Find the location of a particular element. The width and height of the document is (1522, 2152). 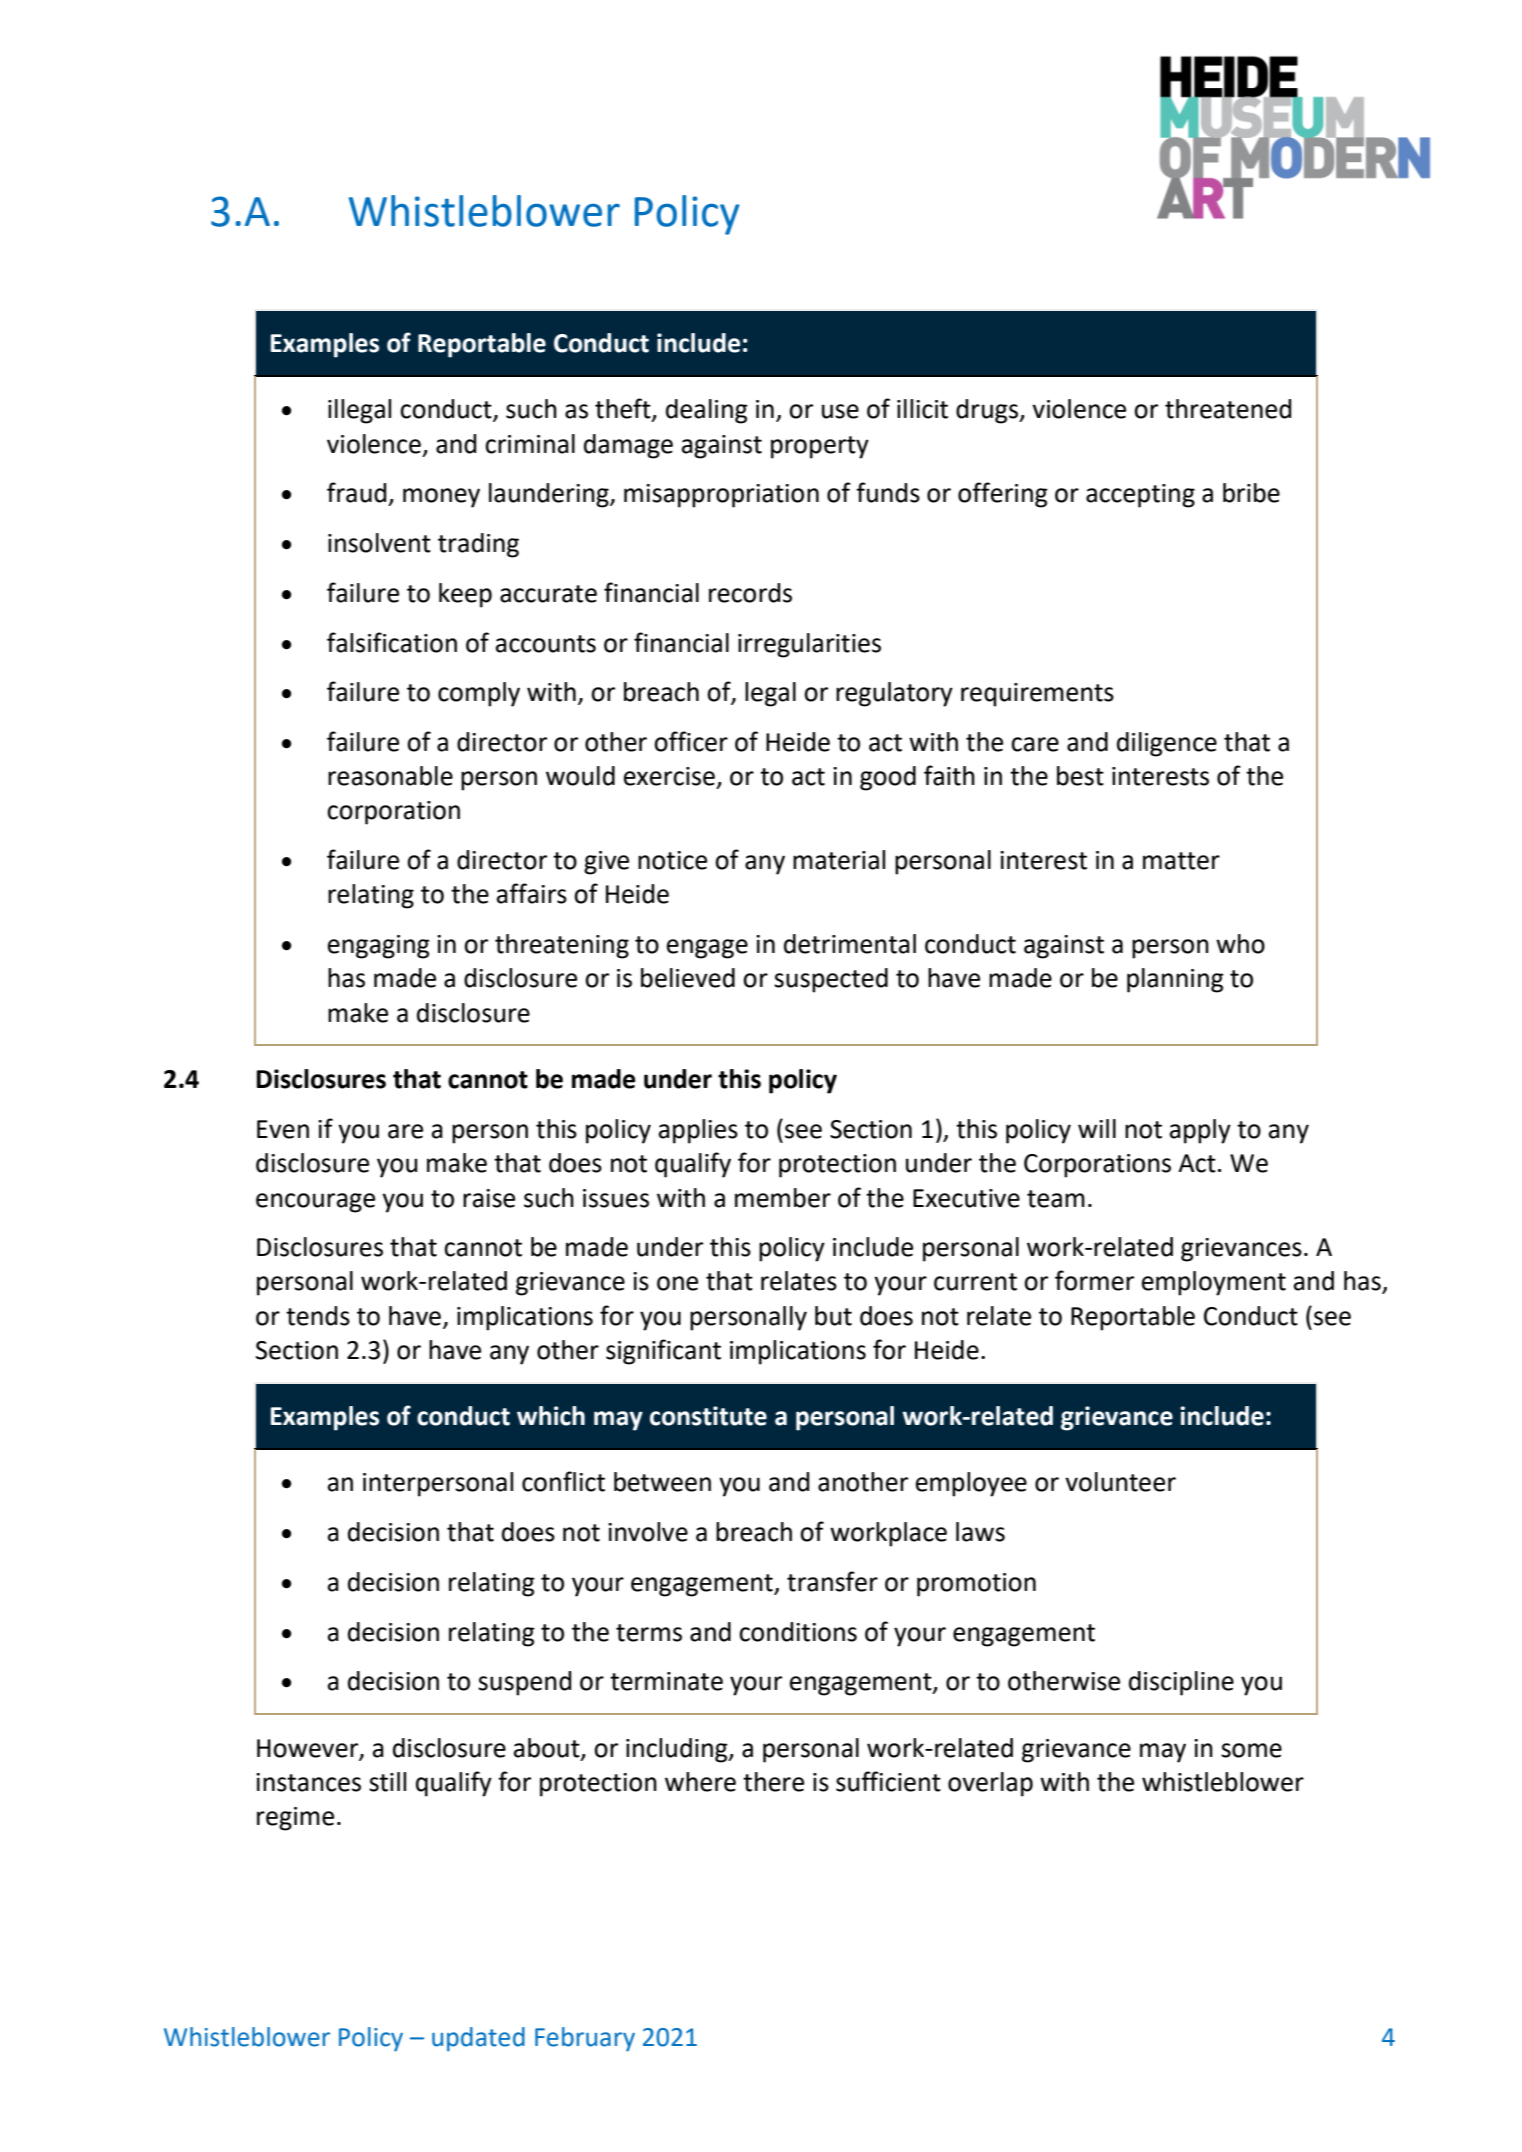

February is located at coordinates (585, 2039).
